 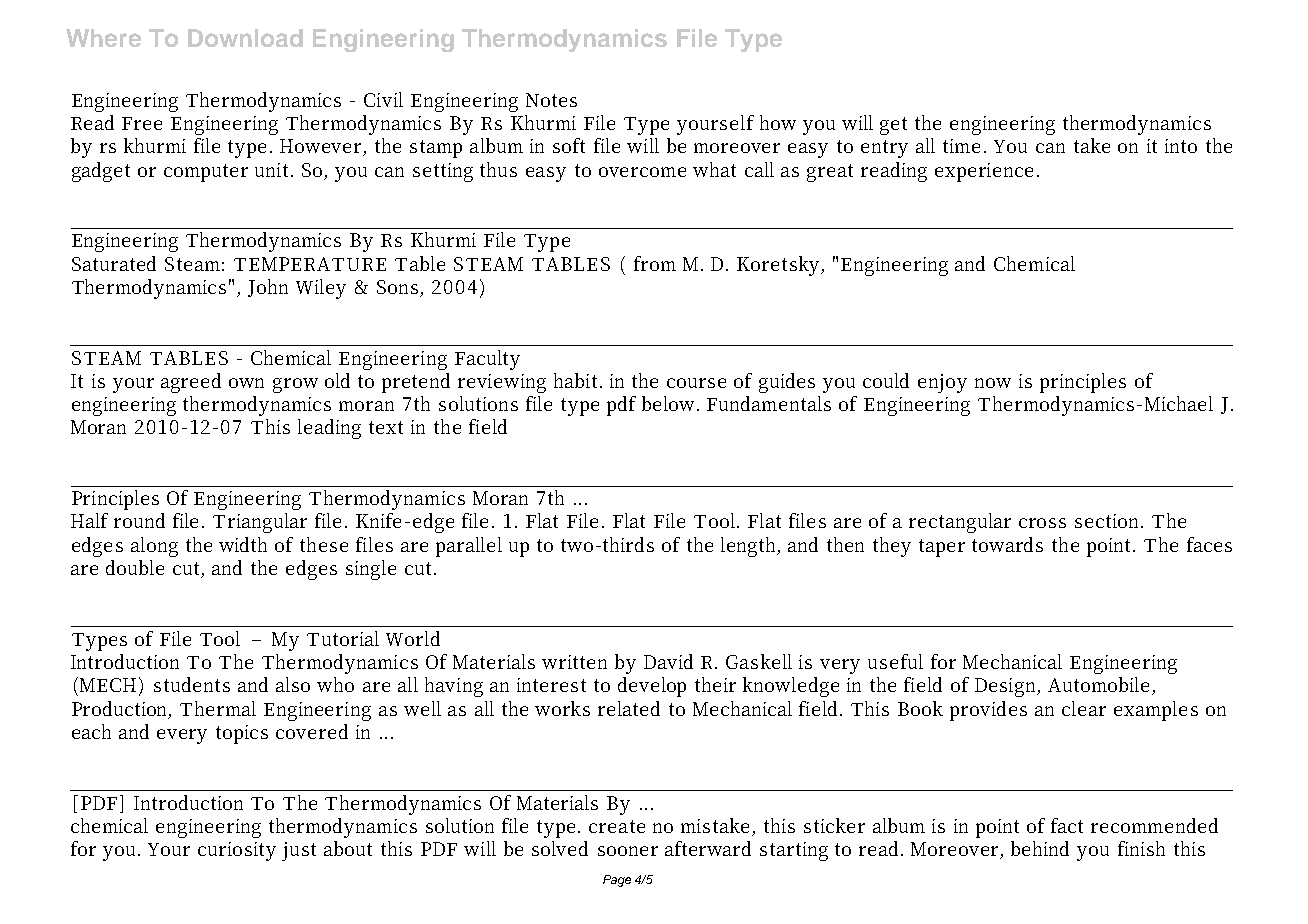 What do you see at coordinates (1040, 848) in the screenshot?
I see `behind` at bounding box center [1040, 848].
